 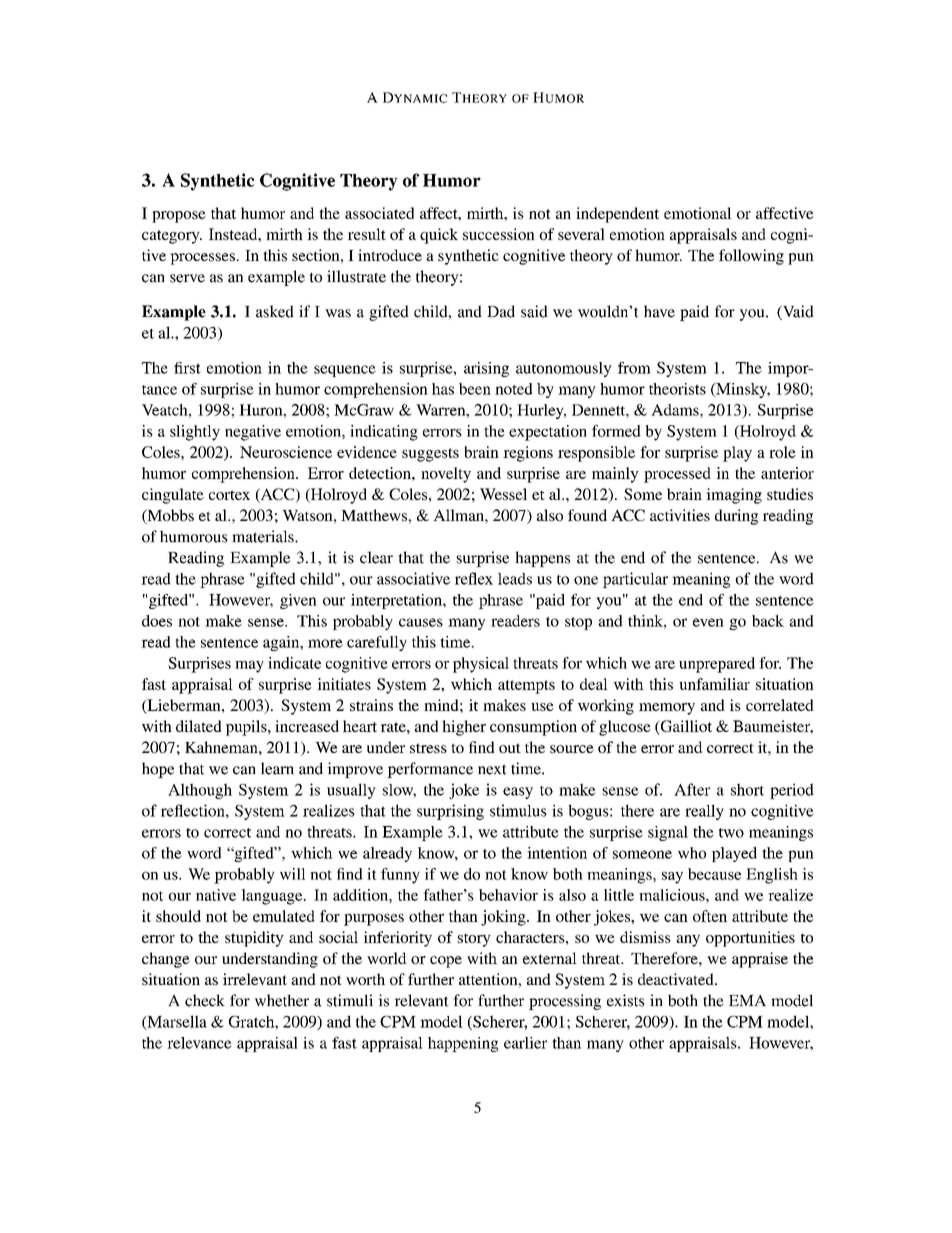 What do you see at coordinates (195, 433) in the screenshot?
I see `slightly` at bounding box center [195, 433].
